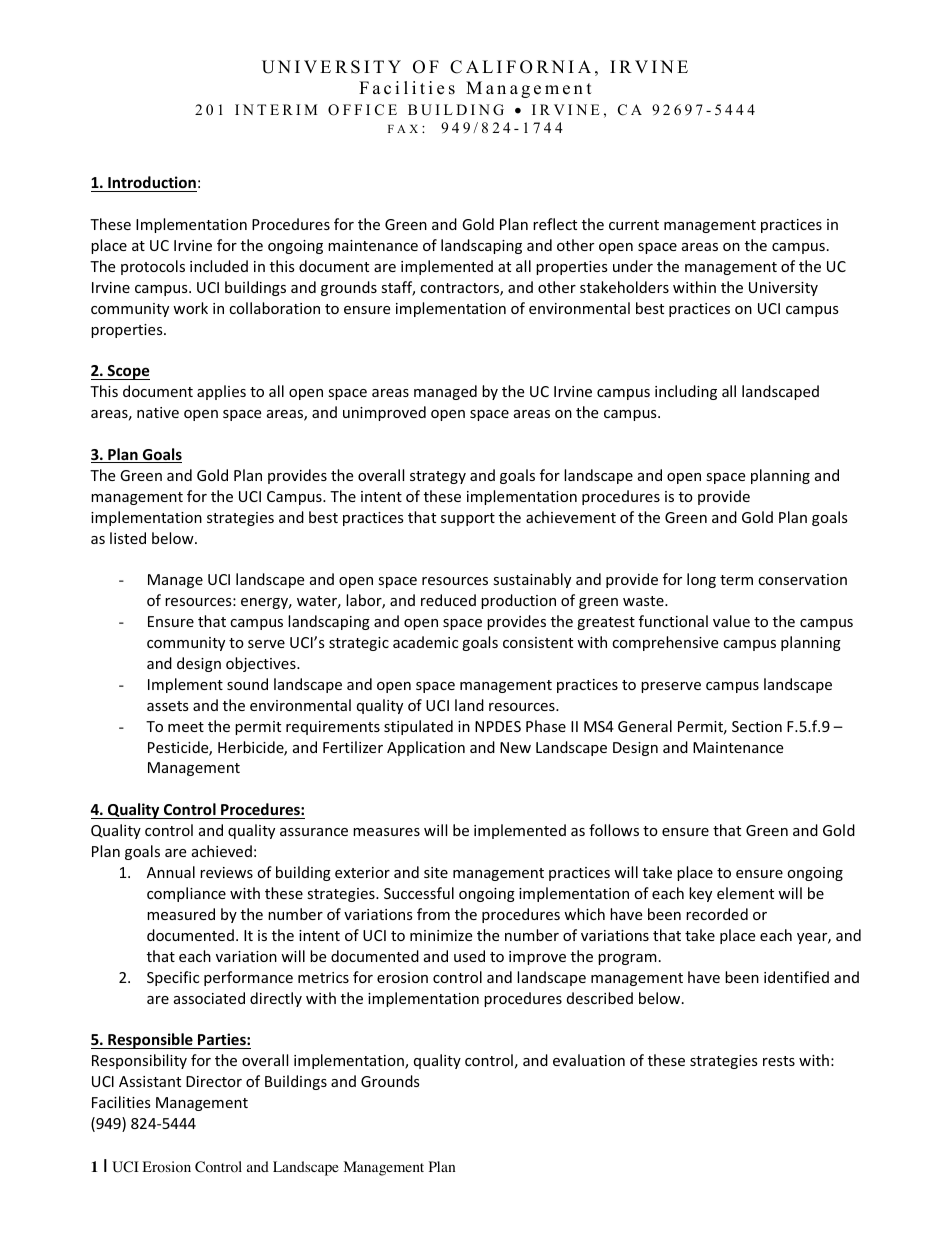  What do you see at coordinates (736, 580) in the screenshot?
I see `term` at bounding box center [736, 580].
